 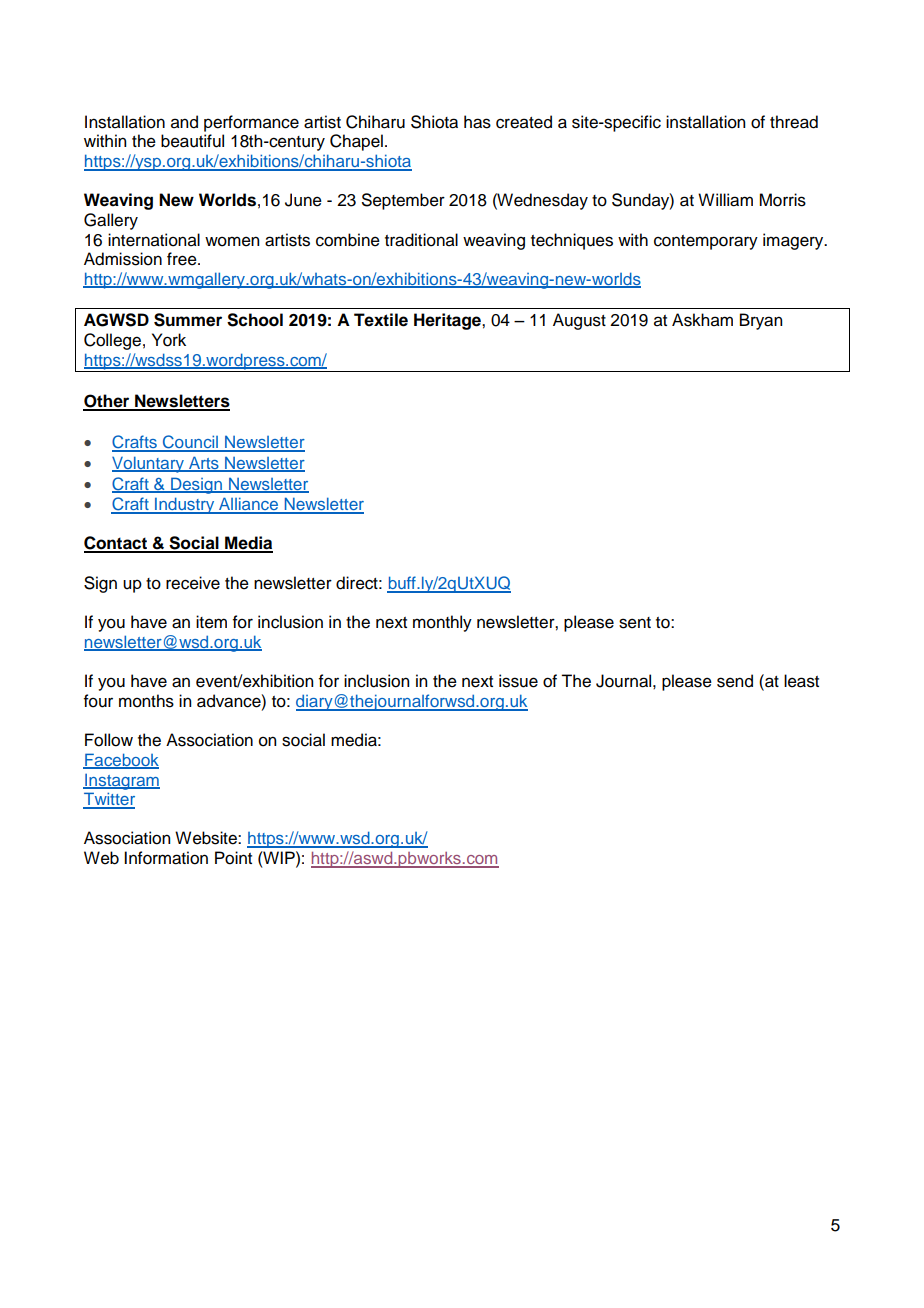 What do you see at coordinates (635, 623) in the page?
I see `sent` at bounding box center [635, 623].
